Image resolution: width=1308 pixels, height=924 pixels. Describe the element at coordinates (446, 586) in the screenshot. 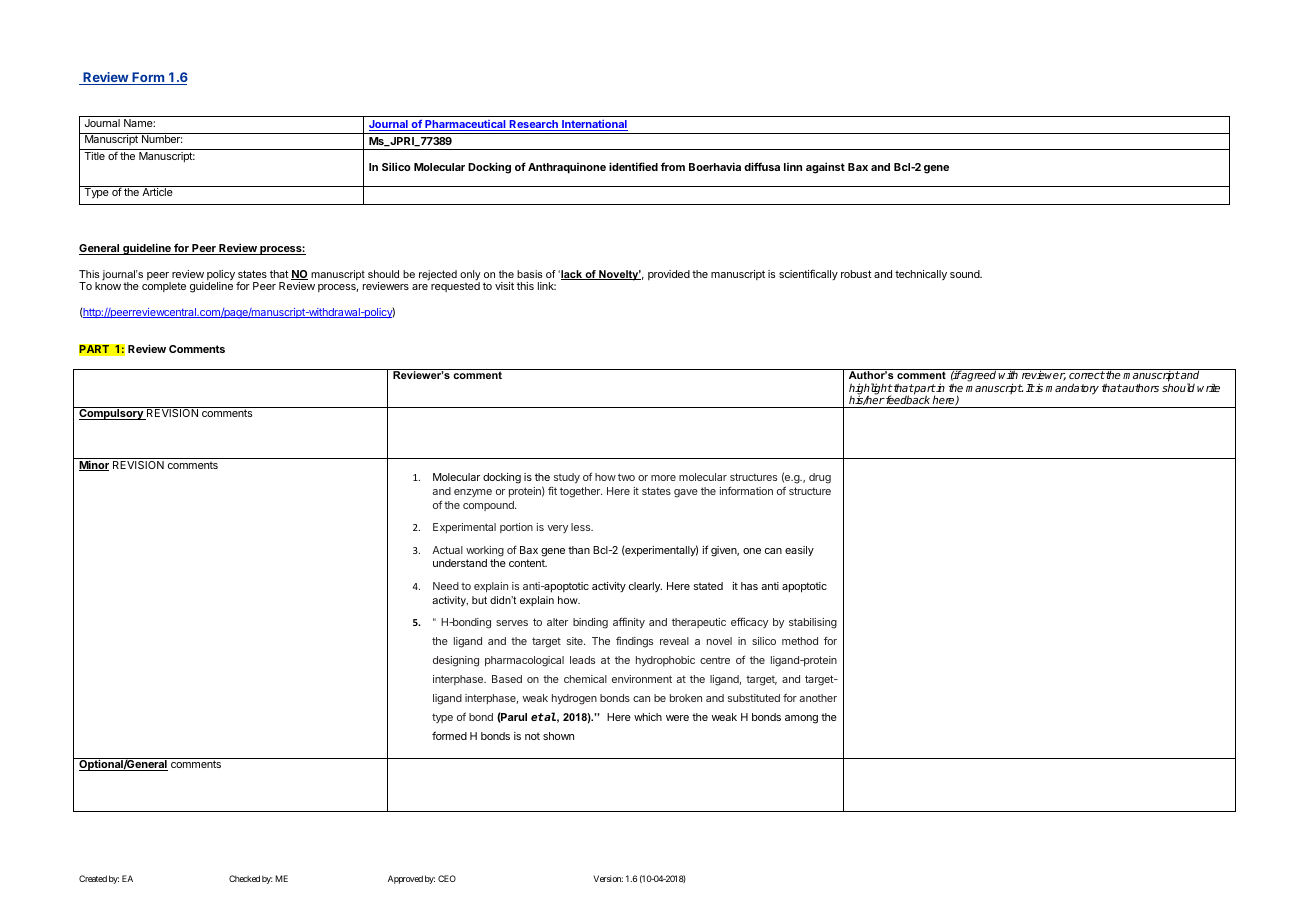

I see `Need` at that location.
